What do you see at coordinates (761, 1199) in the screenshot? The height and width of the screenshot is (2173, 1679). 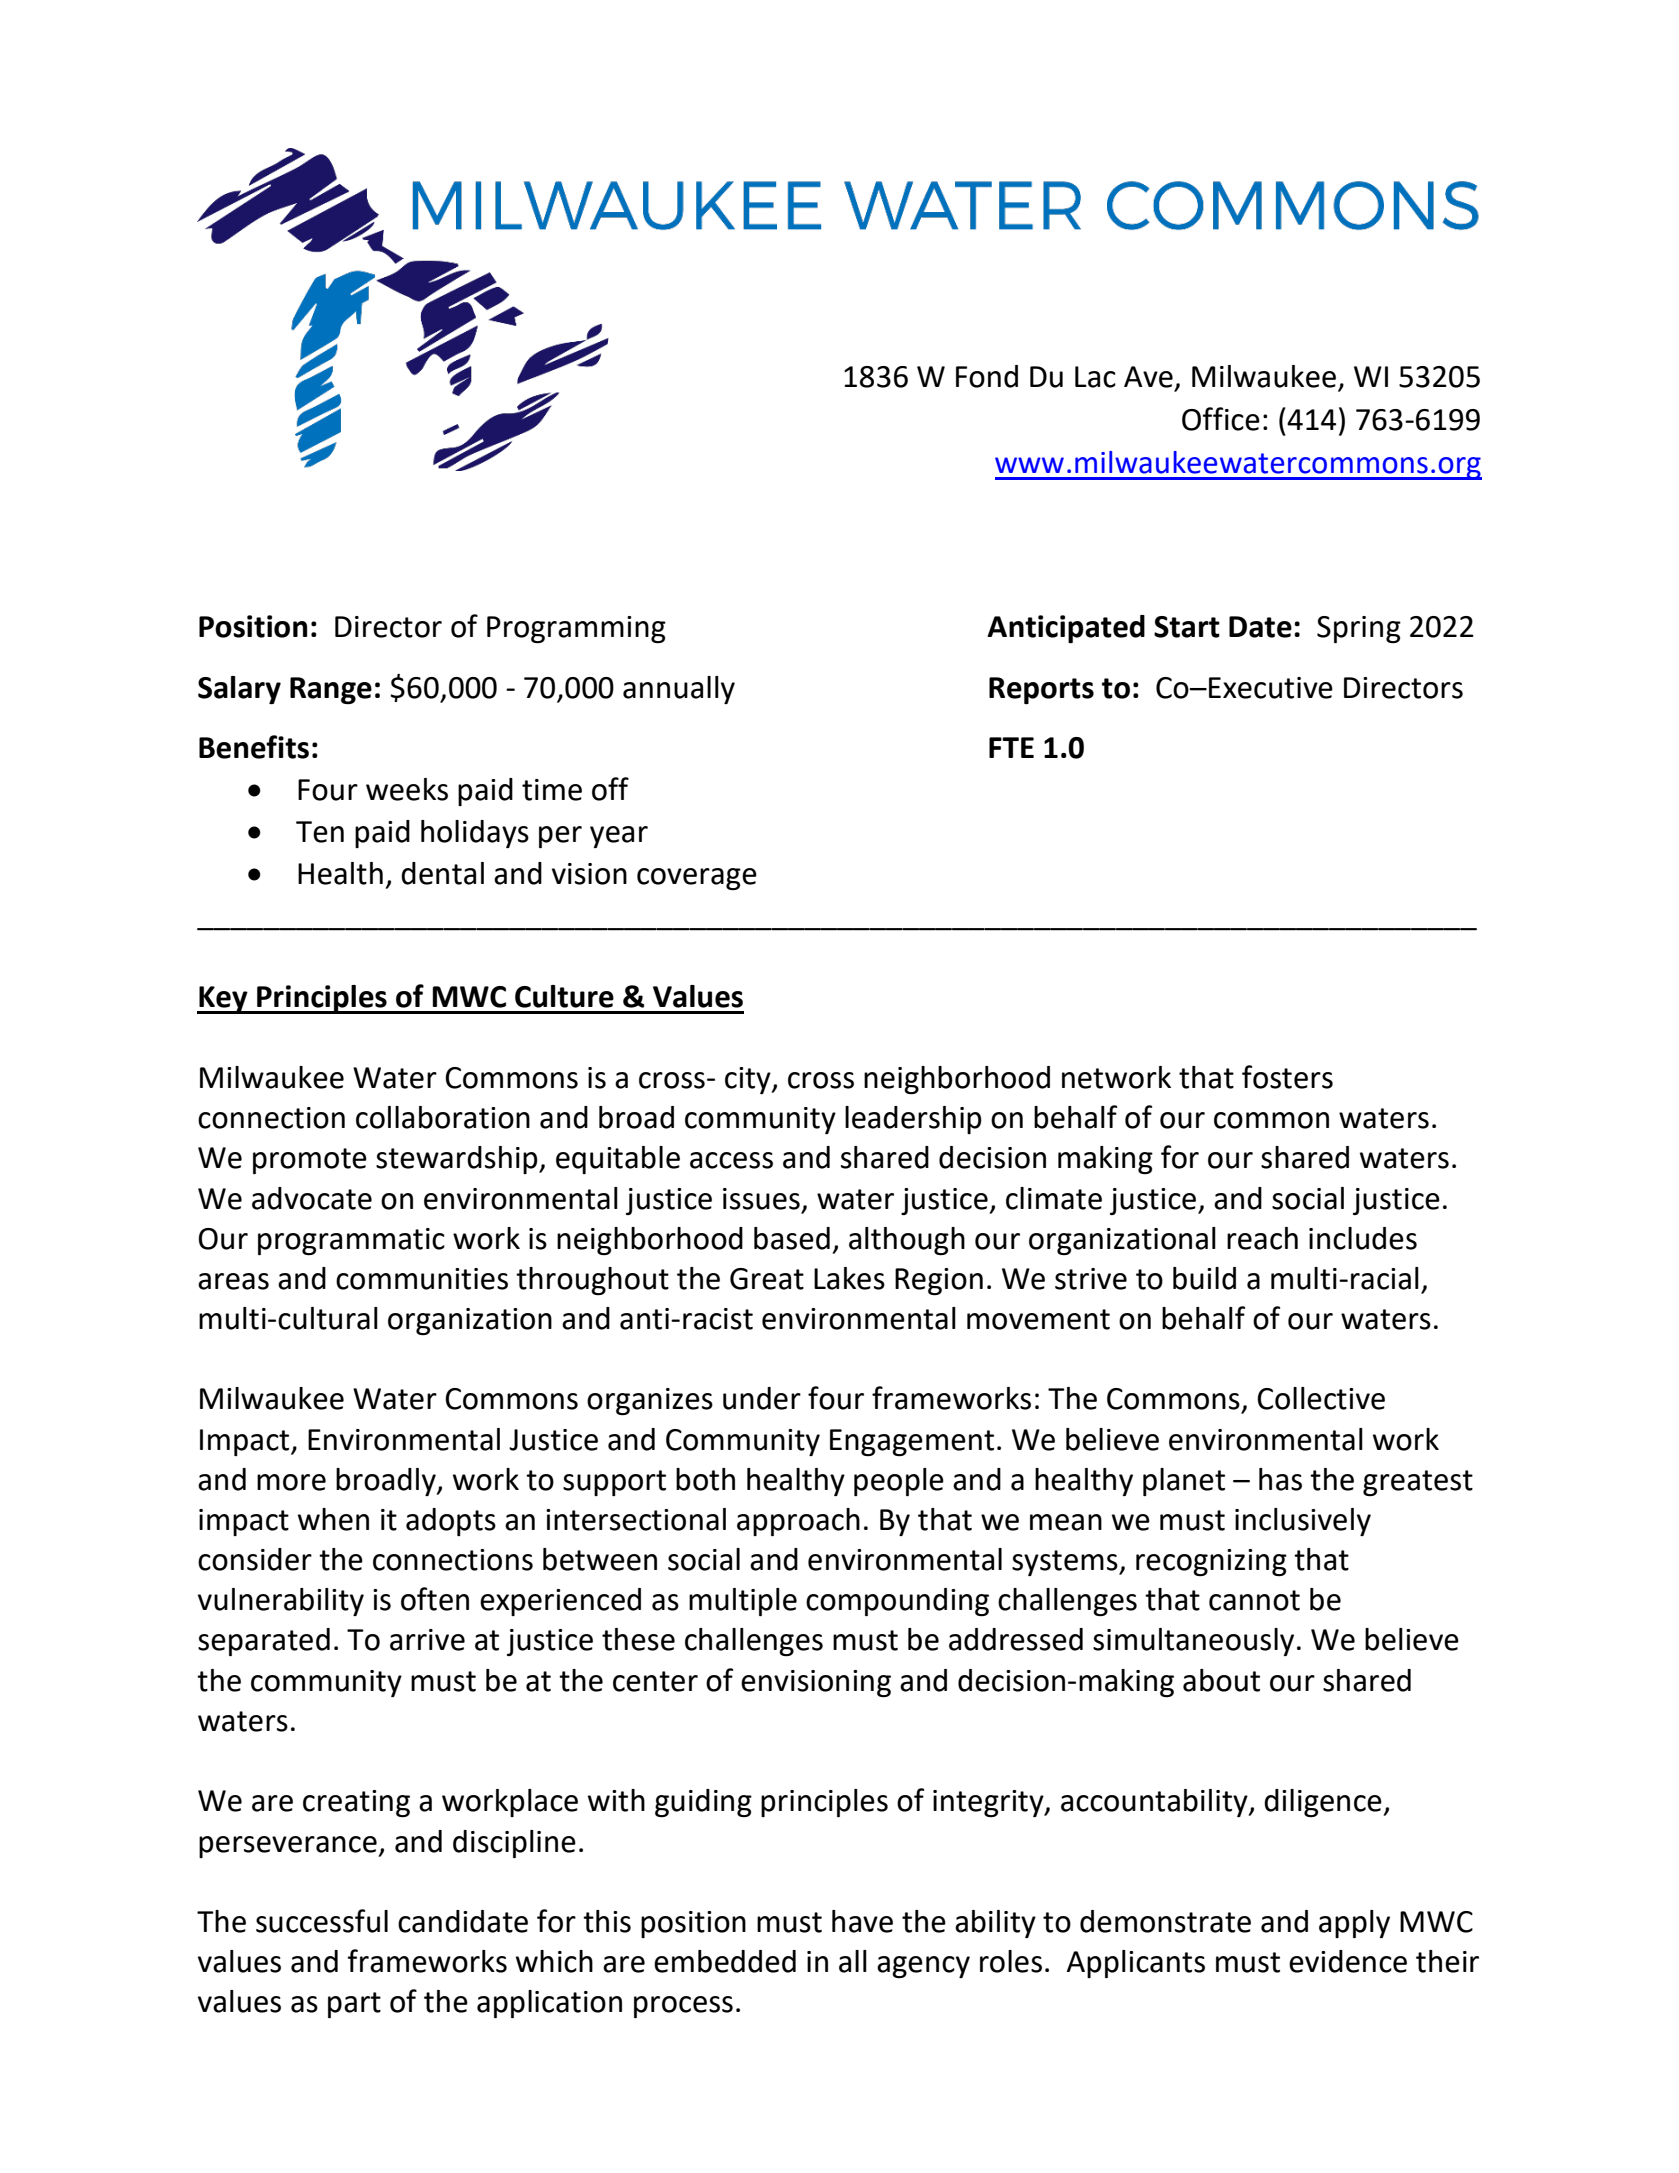 I see `issues` at bounding box center [761, 1199].
